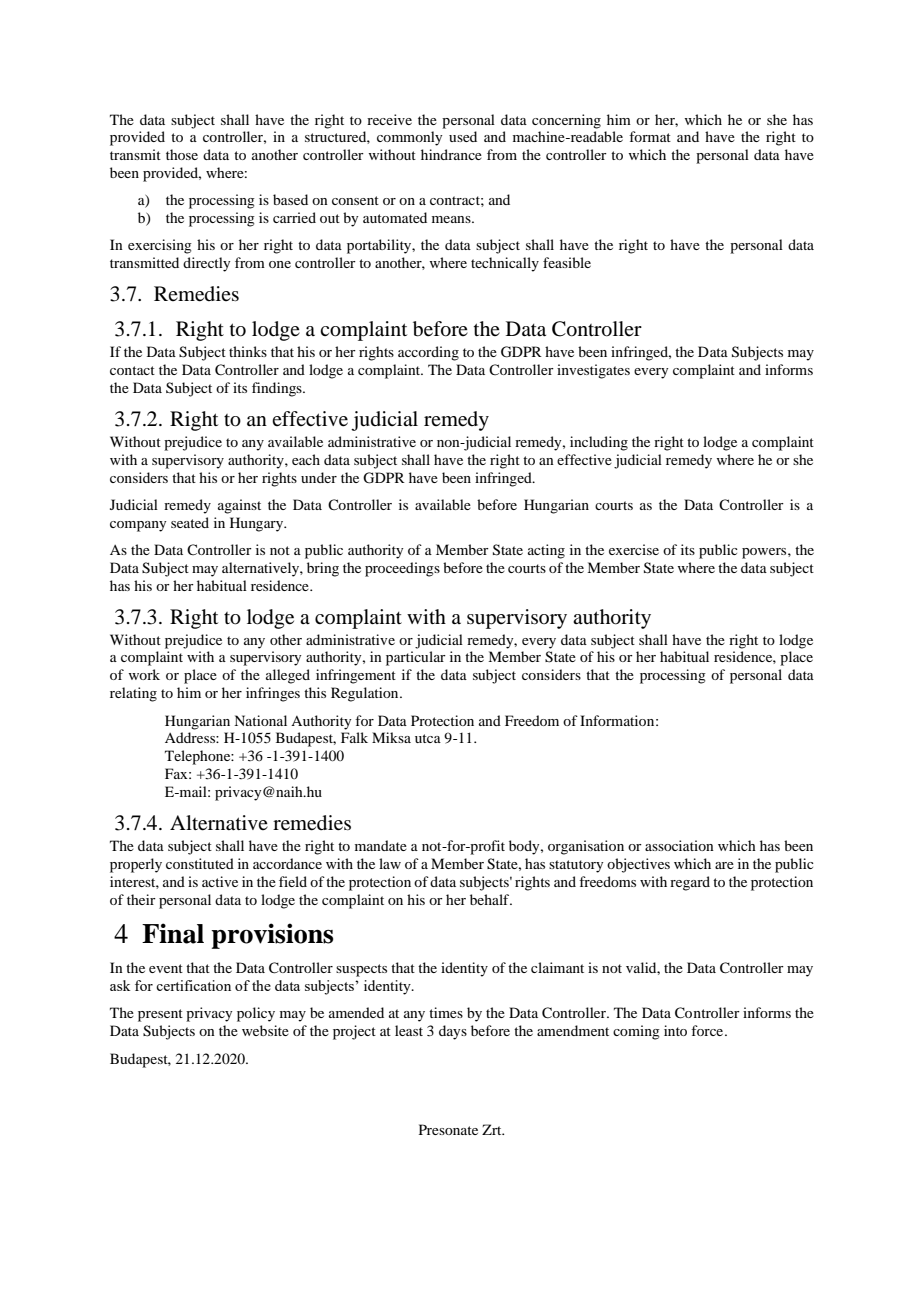  Describe the element at coordinates (446, 1012) in the page. I see `times` at that location.
